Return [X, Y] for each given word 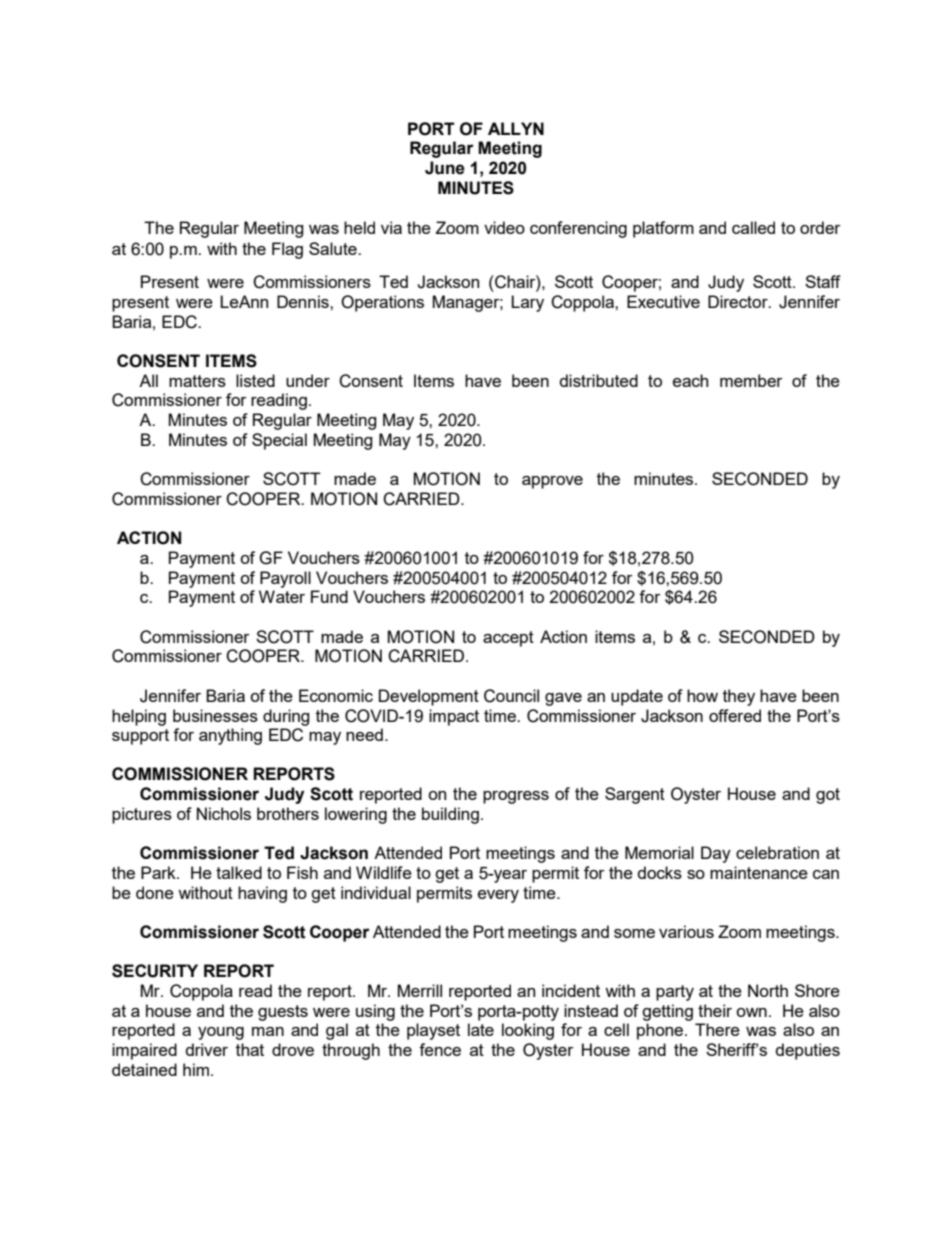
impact [454, 717]
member [751, 380]
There [717, 1029]
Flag [287, 250]
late [481, 1029]
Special [279, 441]
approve [552, 482]
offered [735, 715]
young [221, 1033]
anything [230, 736]
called [753, 227]
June [445, 168]
